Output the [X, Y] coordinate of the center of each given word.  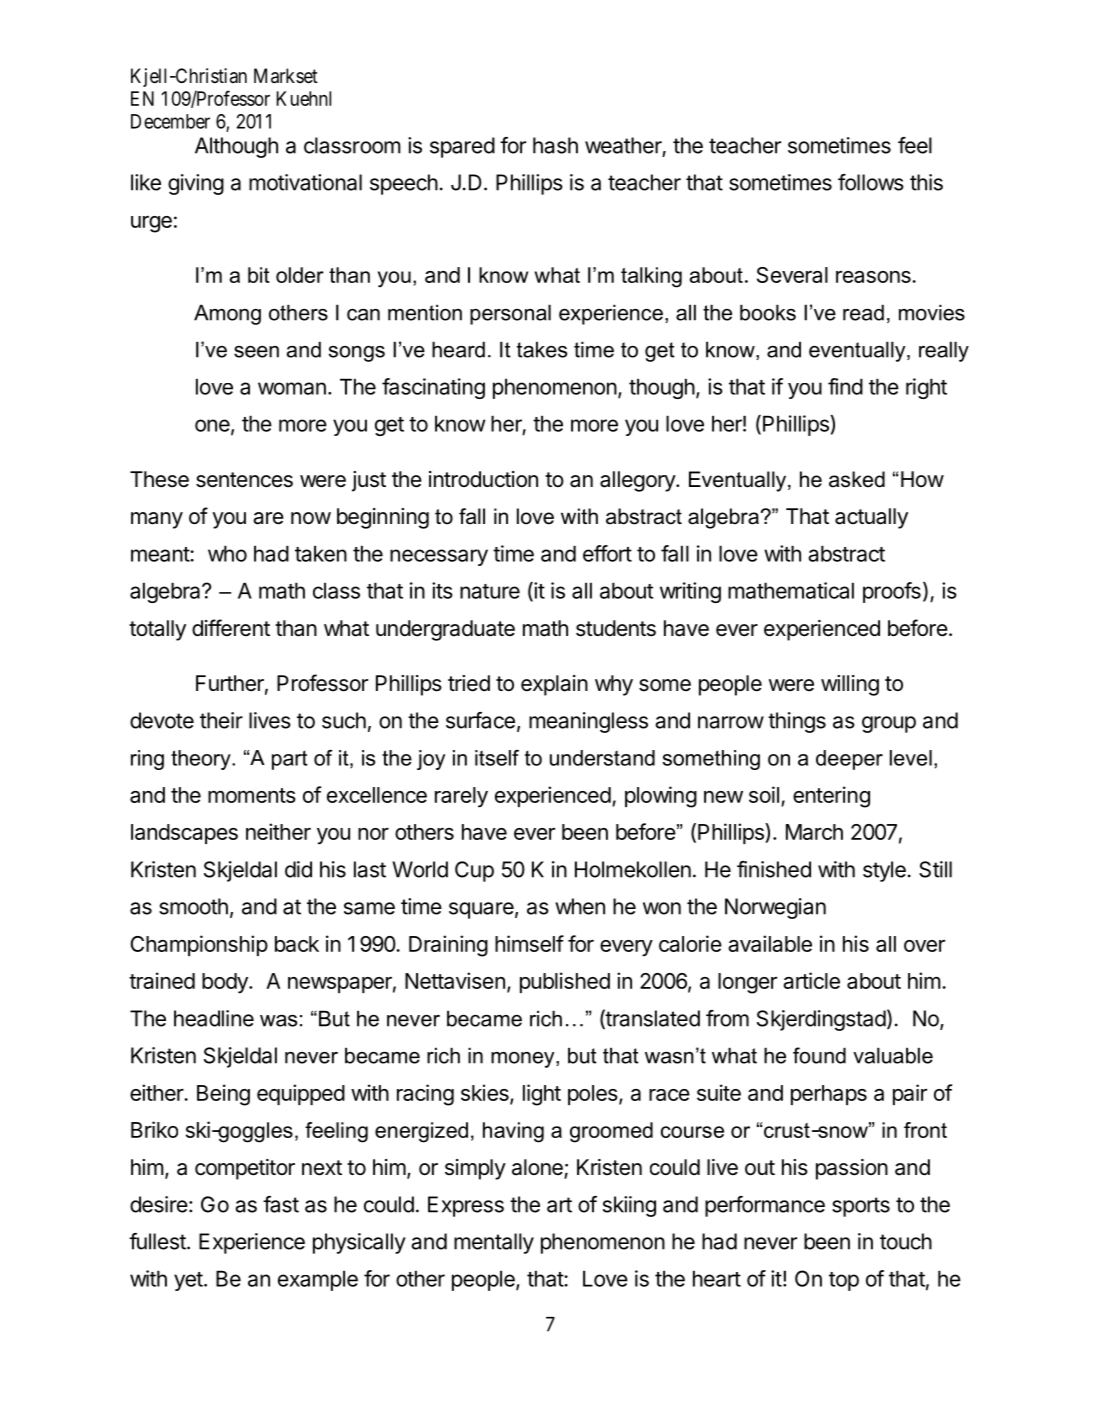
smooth [193, 906]
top [844, 1281]
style [884, 871]
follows [871, 182]
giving [196, 184]
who [227, 553]
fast [281, 1204]
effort [607, 553]
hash [555, 145]
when [580, 906]
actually [871, 518]
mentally [494, 1243]
